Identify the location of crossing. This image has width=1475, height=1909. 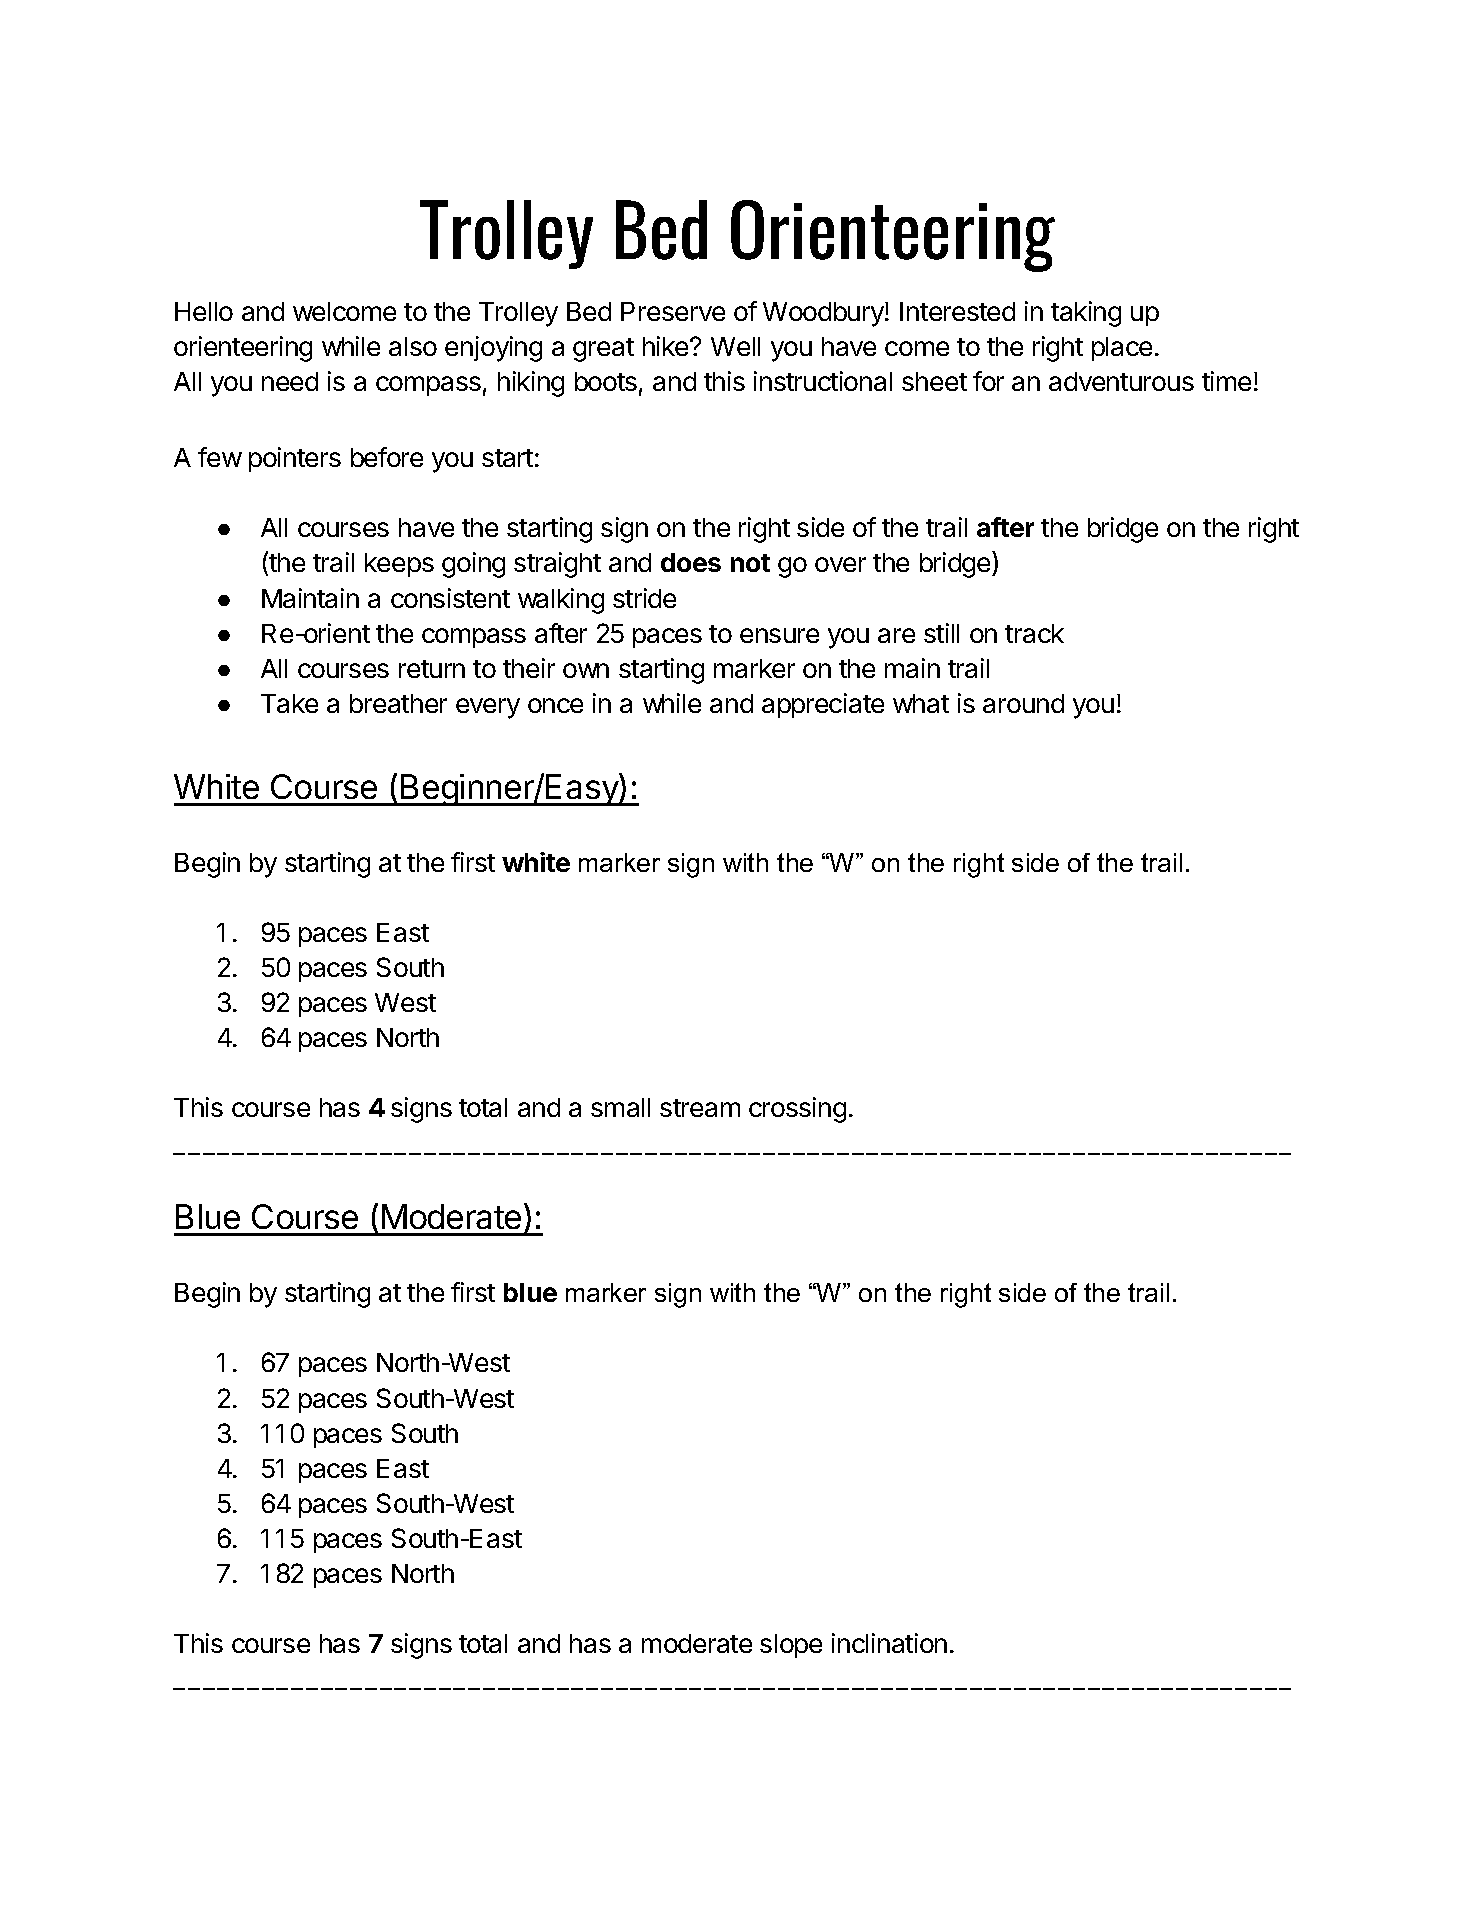
(797, 1110).
